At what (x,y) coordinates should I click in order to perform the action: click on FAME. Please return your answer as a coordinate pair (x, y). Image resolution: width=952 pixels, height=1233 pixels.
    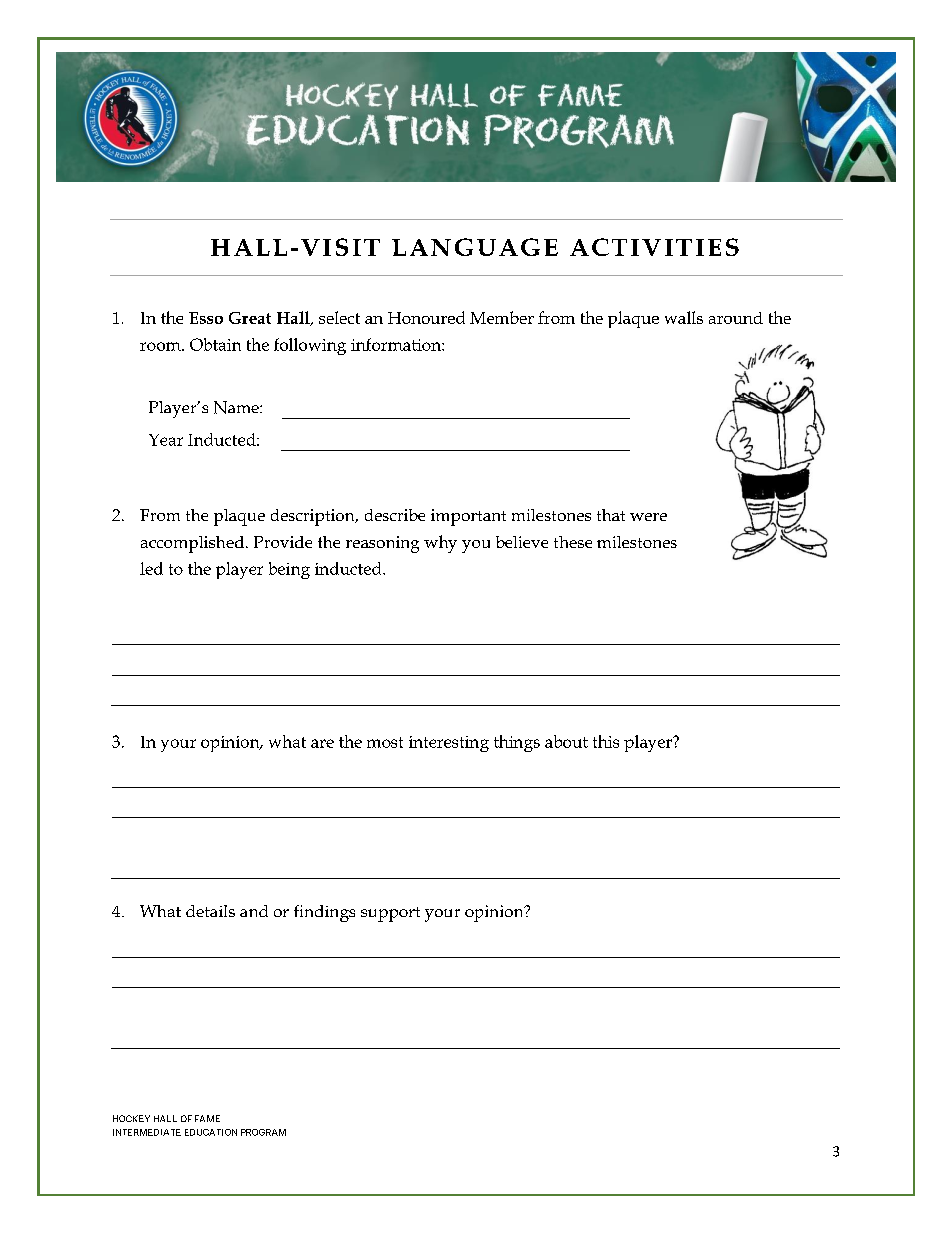
    Looking at the image, I should click on (207, 1118).
